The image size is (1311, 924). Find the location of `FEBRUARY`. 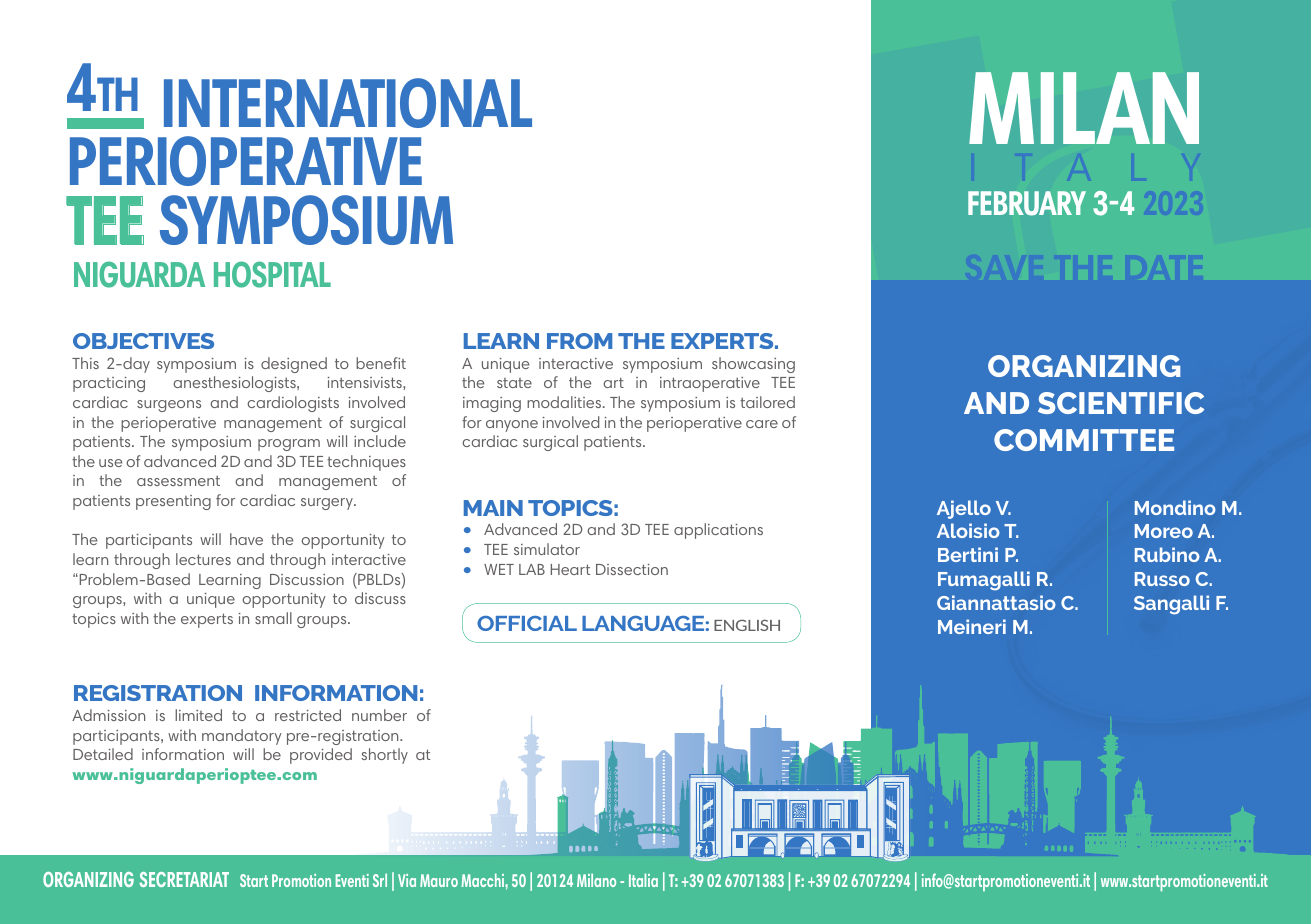

FEBRUARY is located at coordinates (1027, 203).
